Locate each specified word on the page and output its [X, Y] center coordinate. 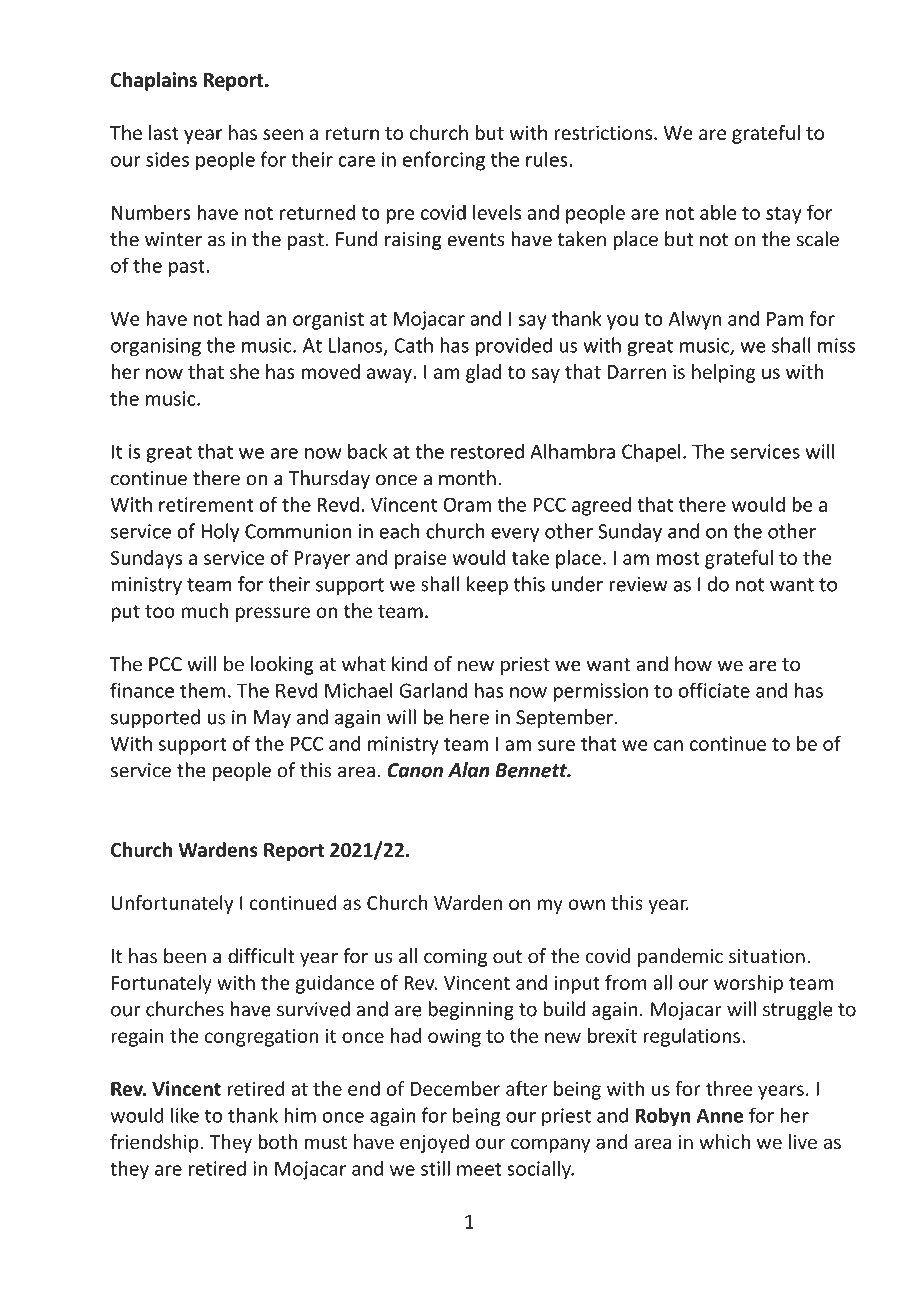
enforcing [444, 161]
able [718, 212]
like [185, 1115]
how [693, 664]
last [164, 132]
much [204, 610]
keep [487, 585]
